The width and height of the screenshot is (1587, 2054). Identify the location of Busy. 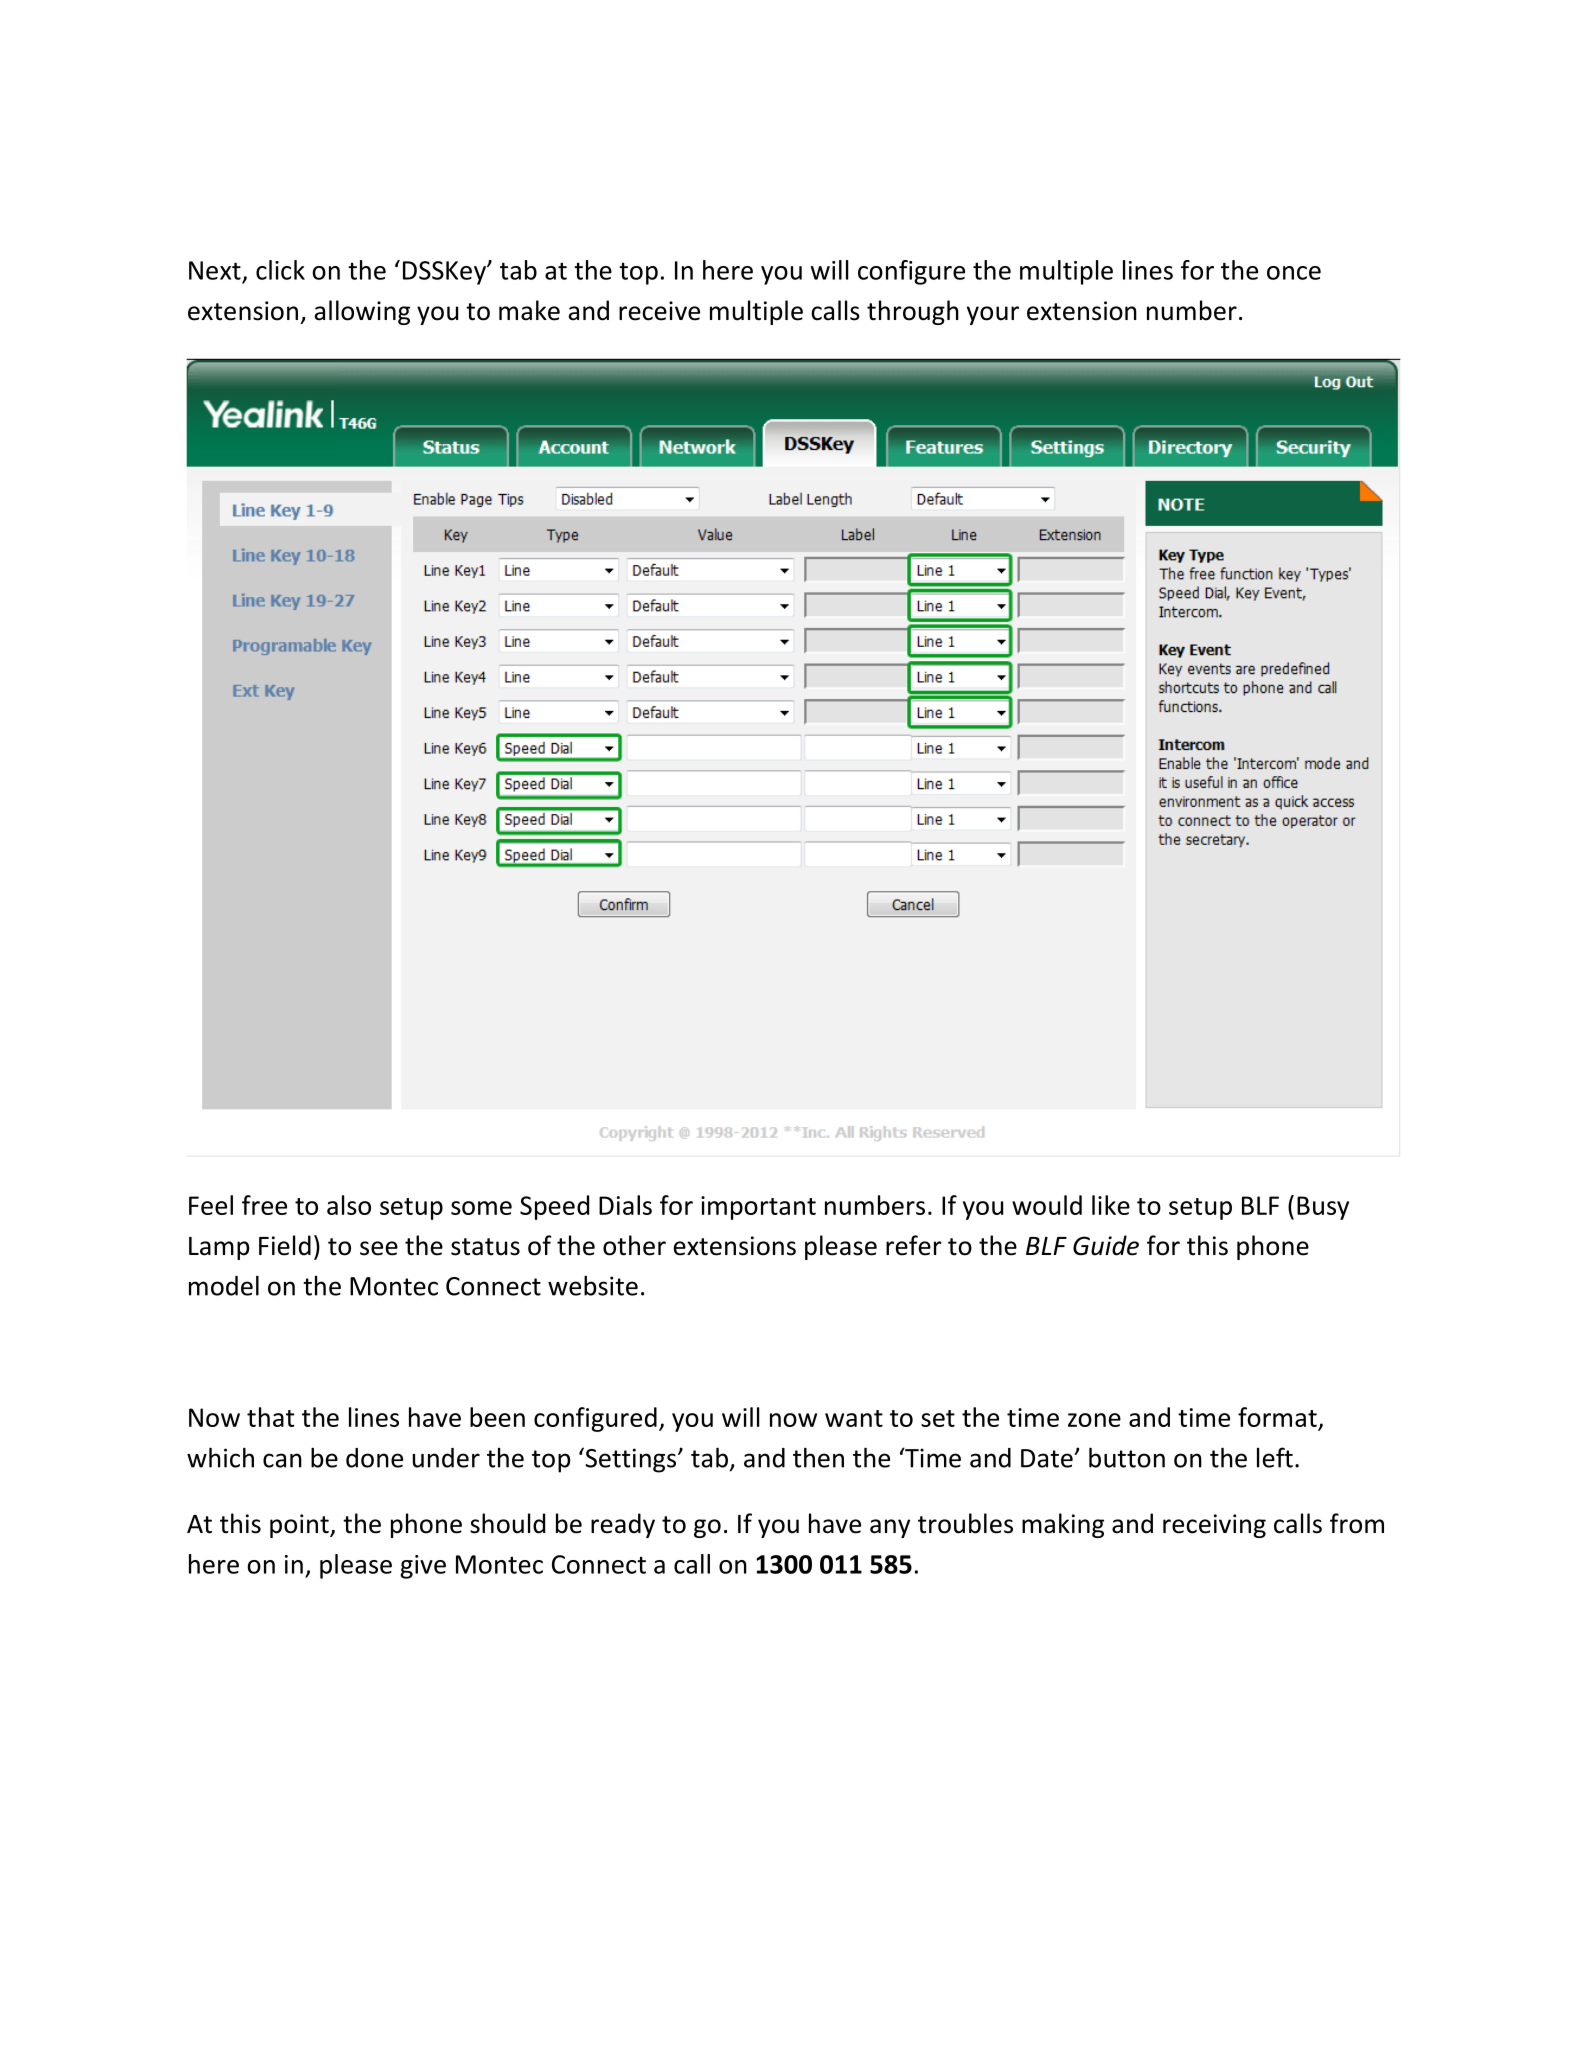
(1323, 1208).
